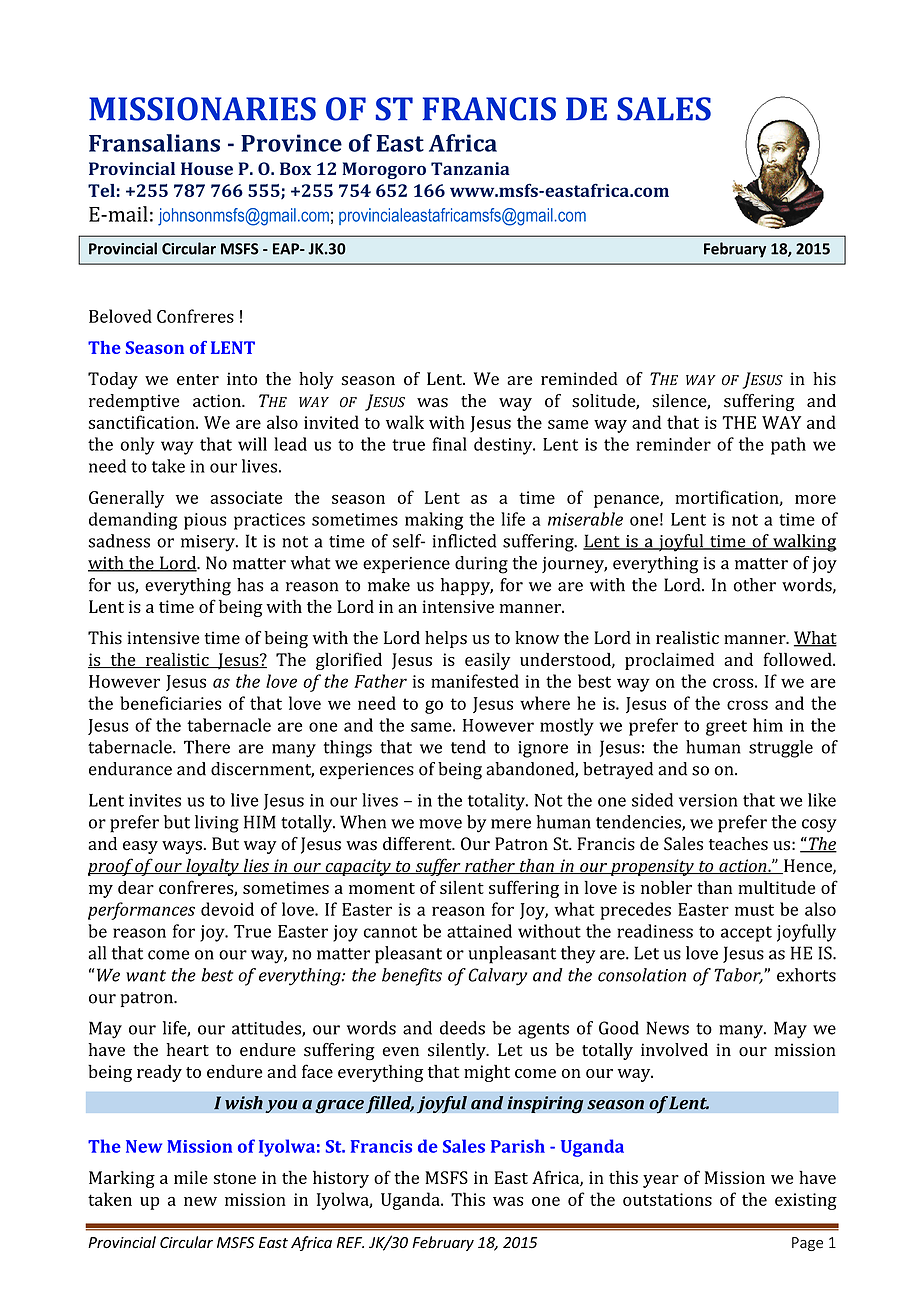  Describe the element at coordinates (191, 1177) in the screenshot. I see `mile` at that location.
